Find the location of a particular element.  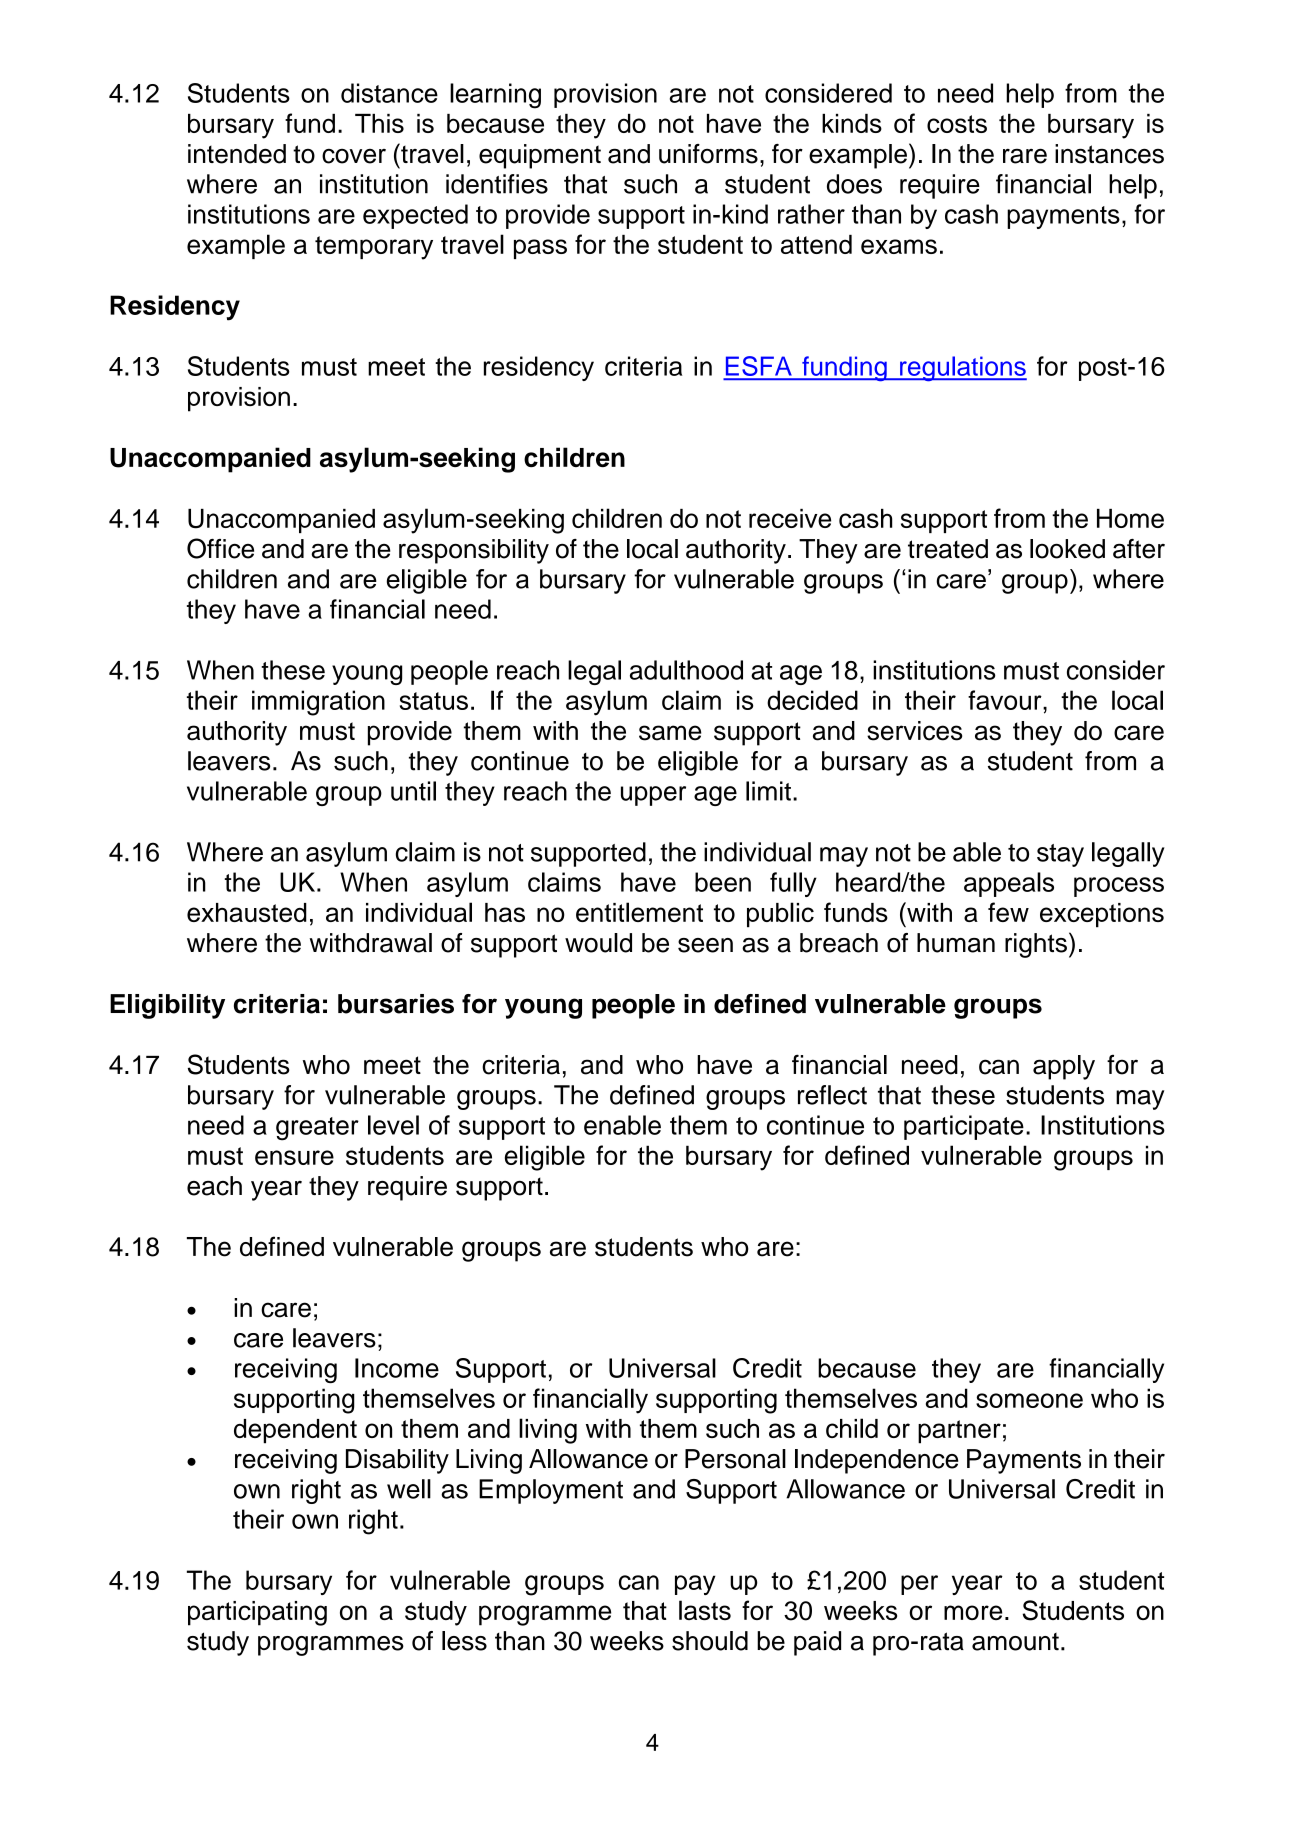

participate is located at coordinates (964, 1127).
